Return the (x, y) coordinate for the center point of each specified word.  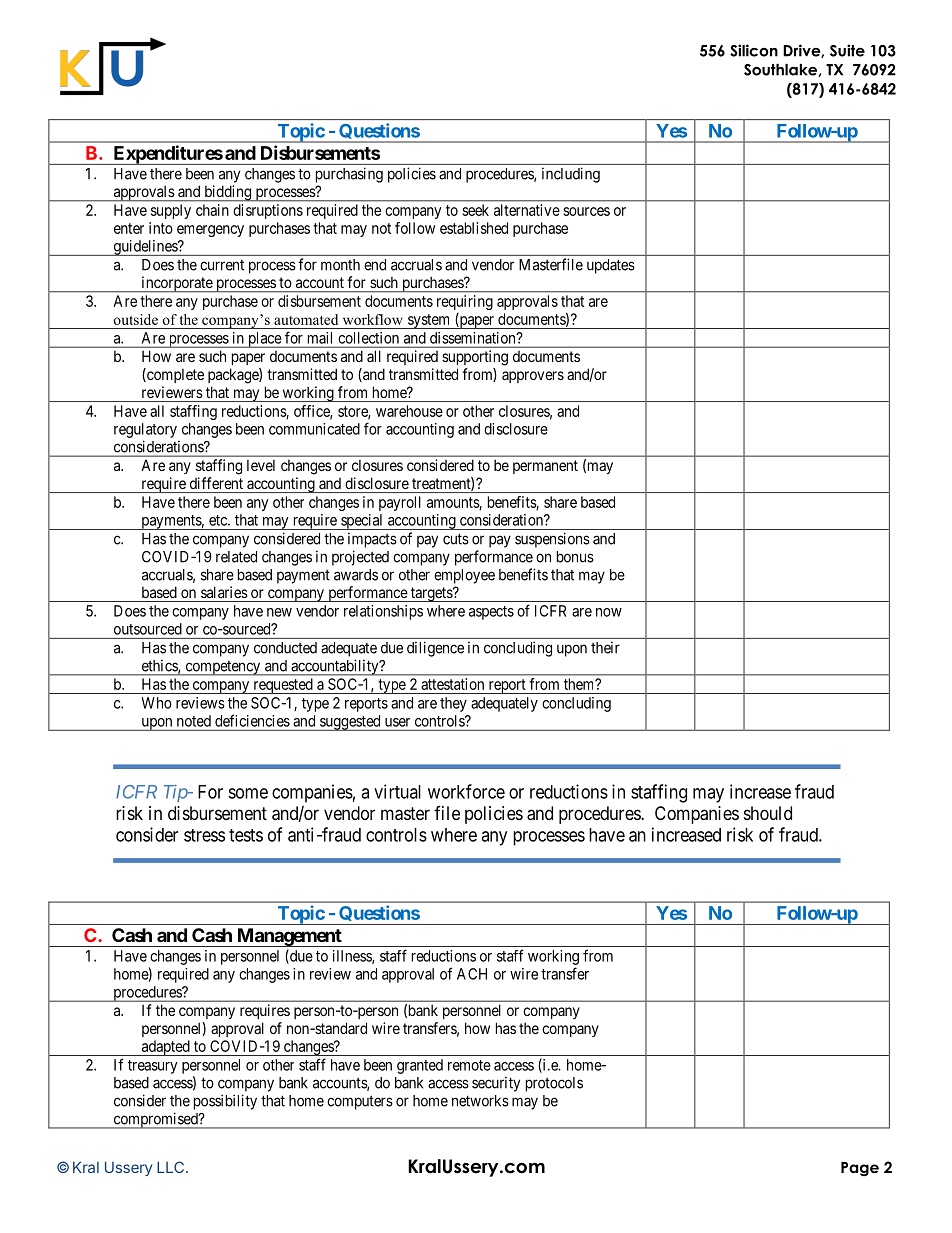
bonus (575, 557)
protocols (554, 1084)
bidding (228, 193)
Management (289, 937)
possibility (225, 1102)
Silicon (754, 50)
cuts (456, 539)
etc (219, 520)
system (429, 321)
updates (611, 266)
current (222, 265)
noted (194, 721)
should (768, 813)
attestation (452, 684)
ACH (472, 974)
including (571, 175)
